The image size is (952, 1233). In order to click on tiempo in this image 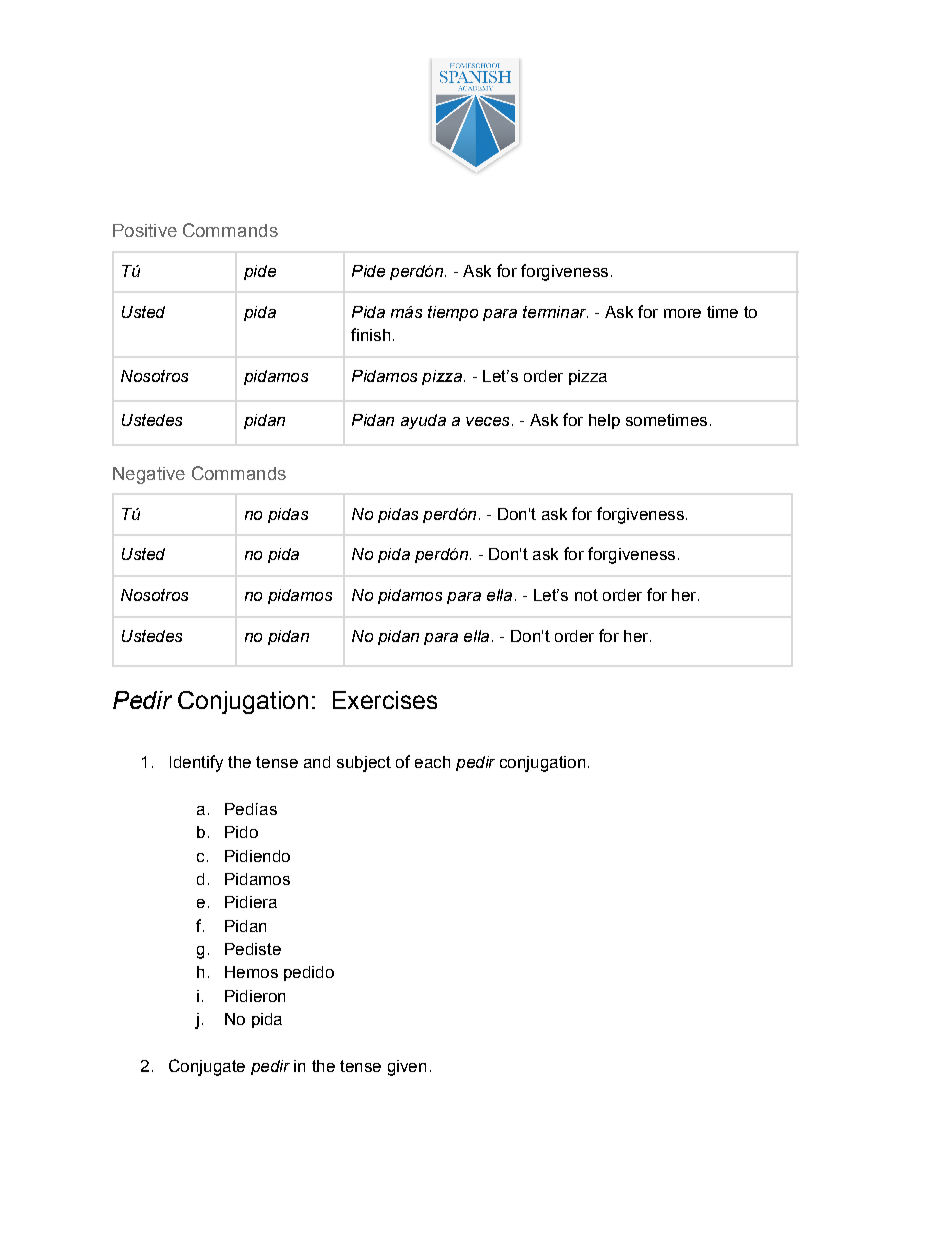, I will do `click(453, 313)`.
